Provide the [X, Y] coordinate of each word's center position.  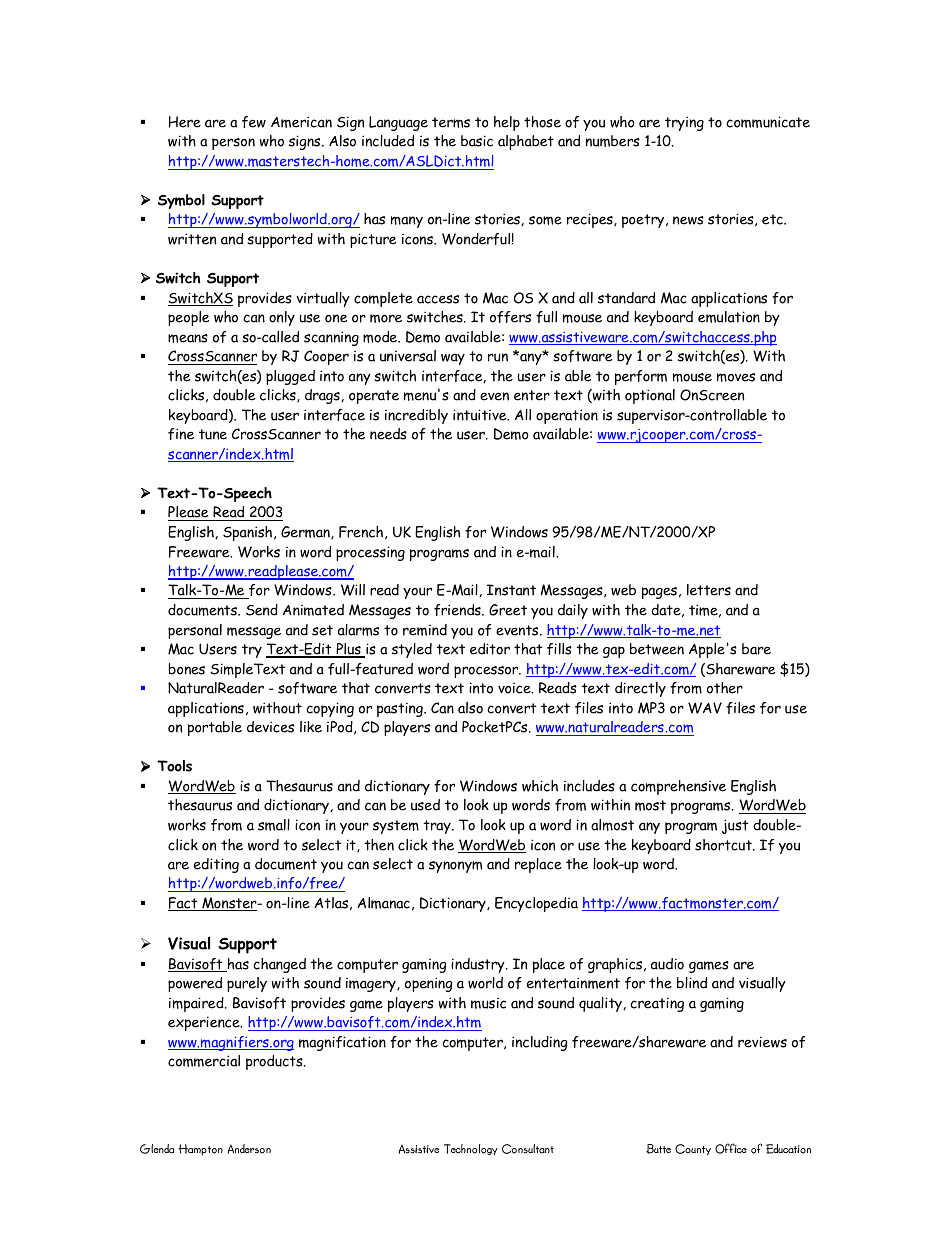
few [254, 122]
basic [477, 141]
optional [650, 396]
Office [731, 1148]
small [274, 825]
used [425, 805]
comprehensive [678, 787]
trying [684, 123]
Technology [471, 1149]
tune [213, 434]
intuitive [481, 415]
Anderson [249, 1149]
